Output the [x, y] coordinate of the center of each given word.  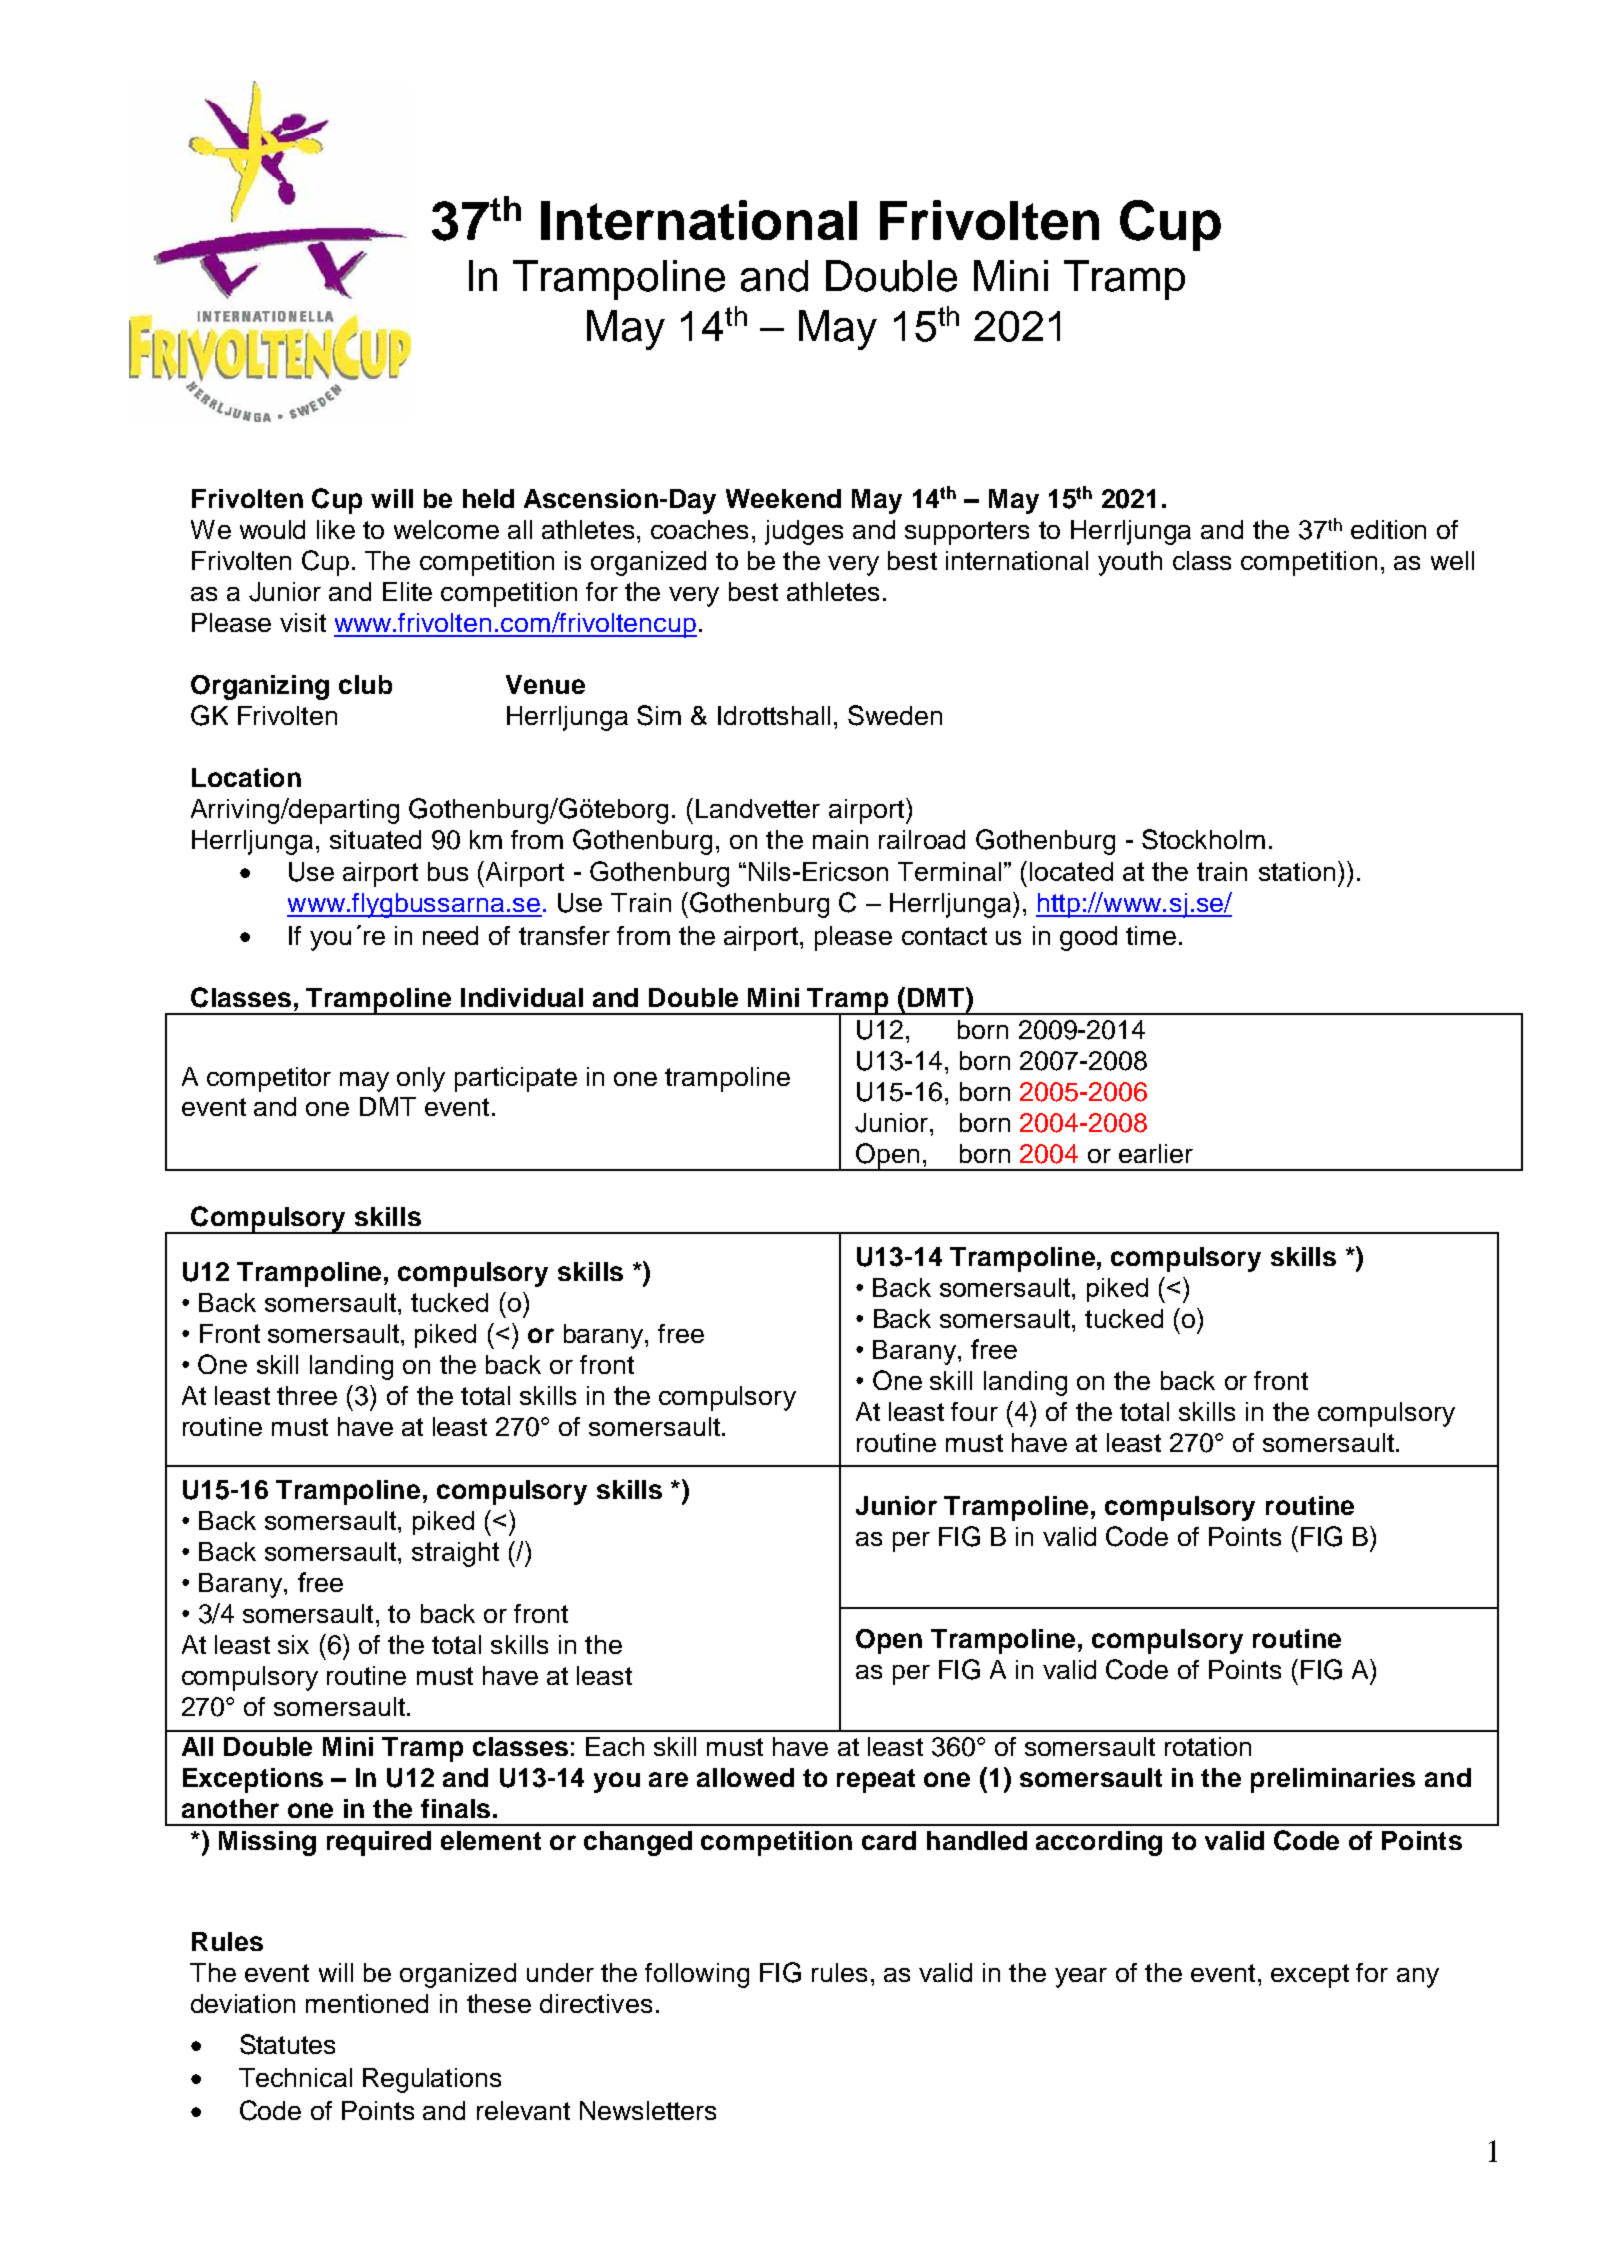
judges [804, 532]
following [697, 1975]
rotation [1208, 1746]
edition [1388, 529]
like [336, 529]
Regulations [432, 2080]
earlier [1156, 1153]
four [974, 1411]
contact [944, 936]
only [421, 1079]
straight [455, 1554]
